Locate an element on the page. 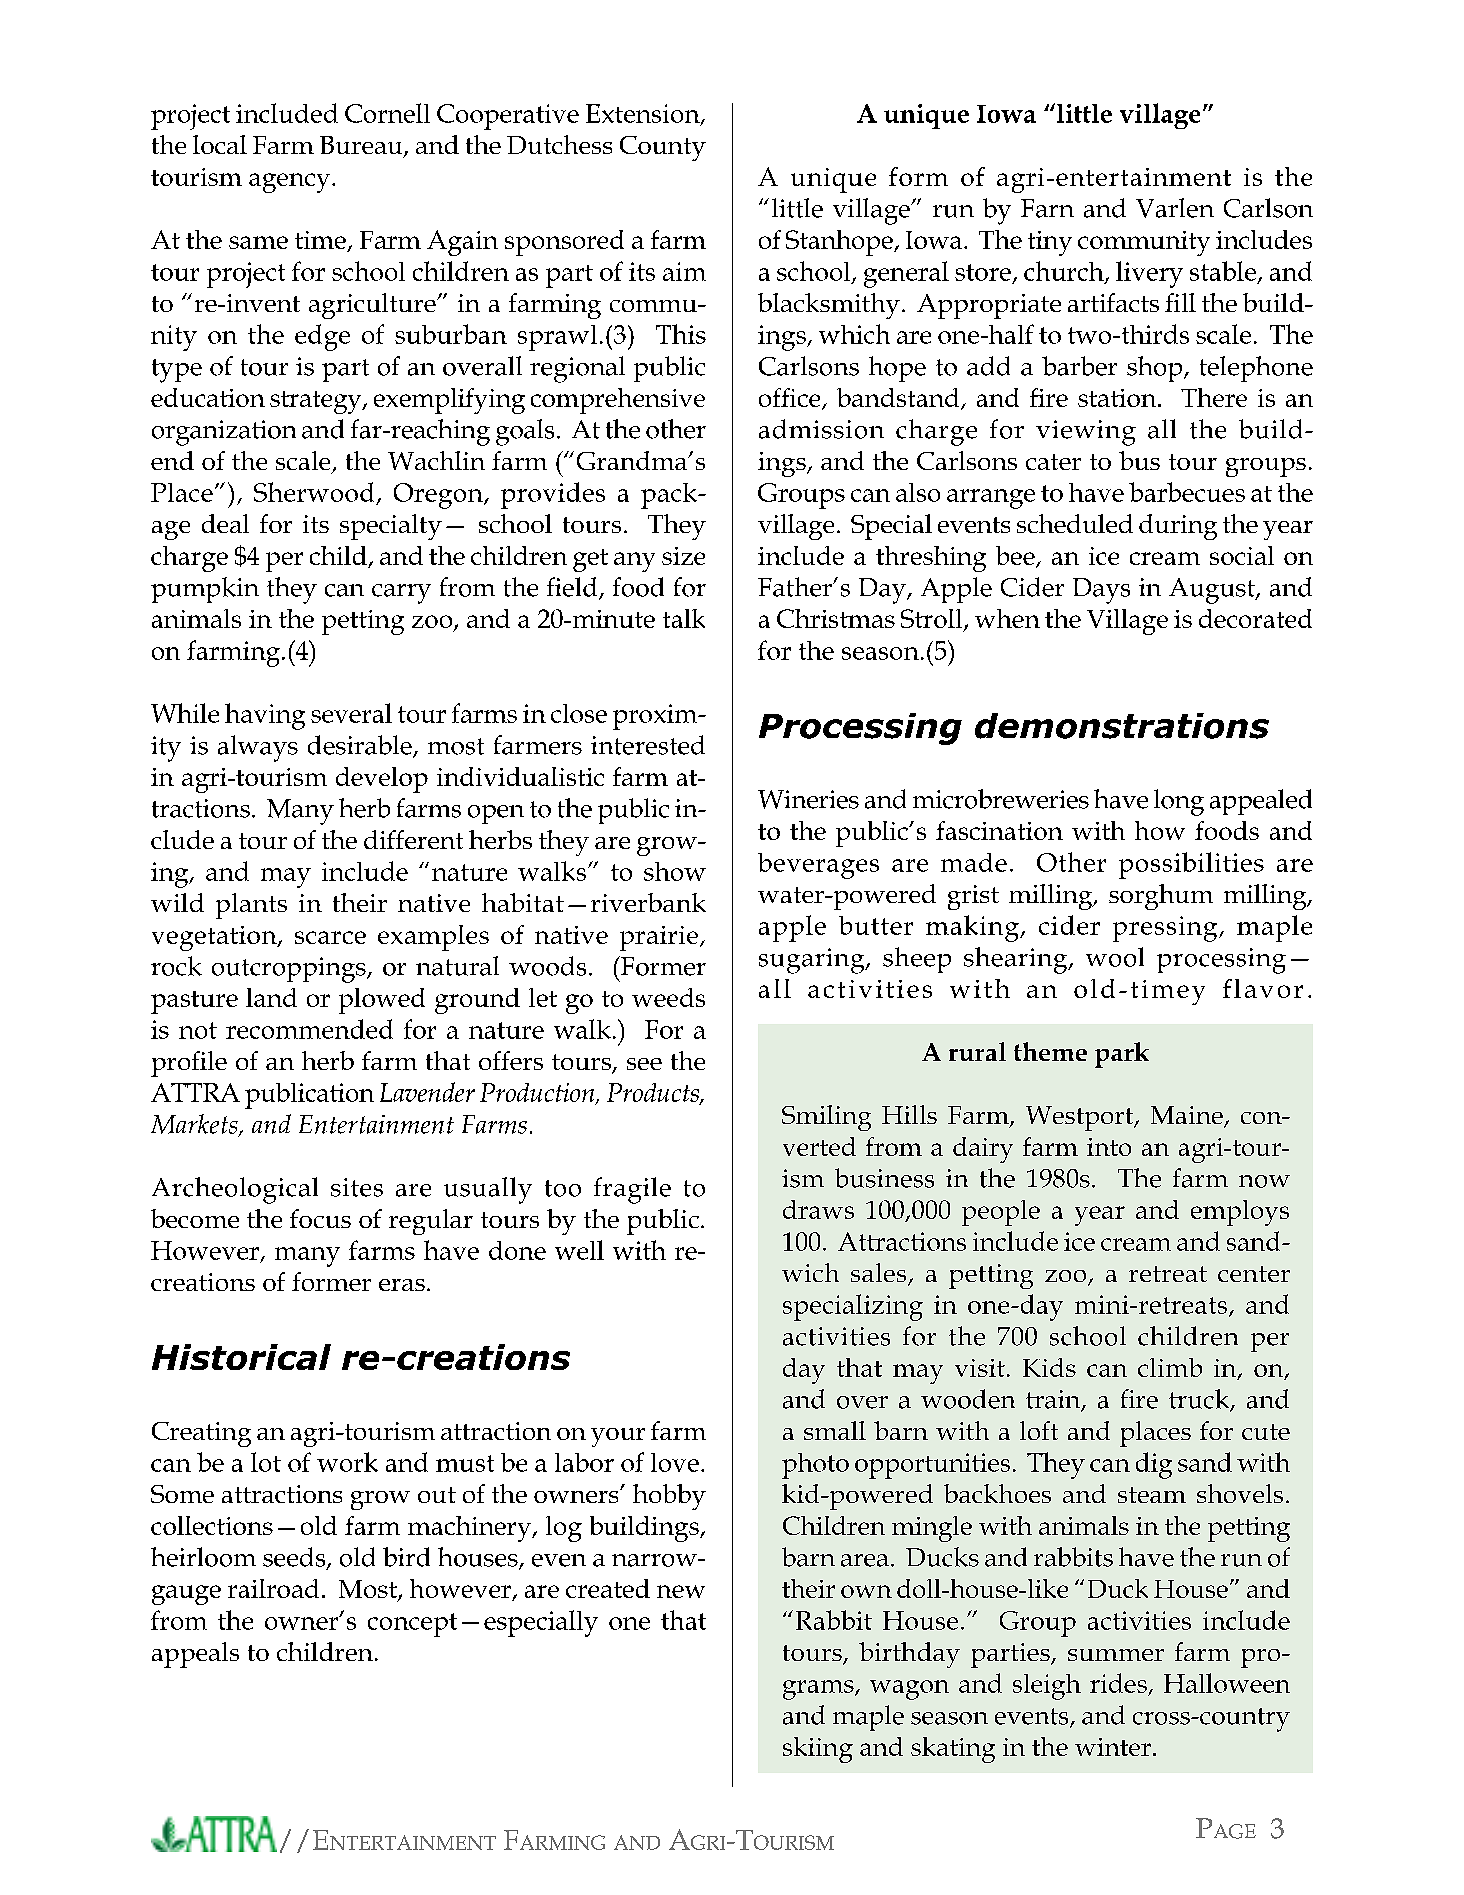  barbecues is located at coordinates (1187, 492).
